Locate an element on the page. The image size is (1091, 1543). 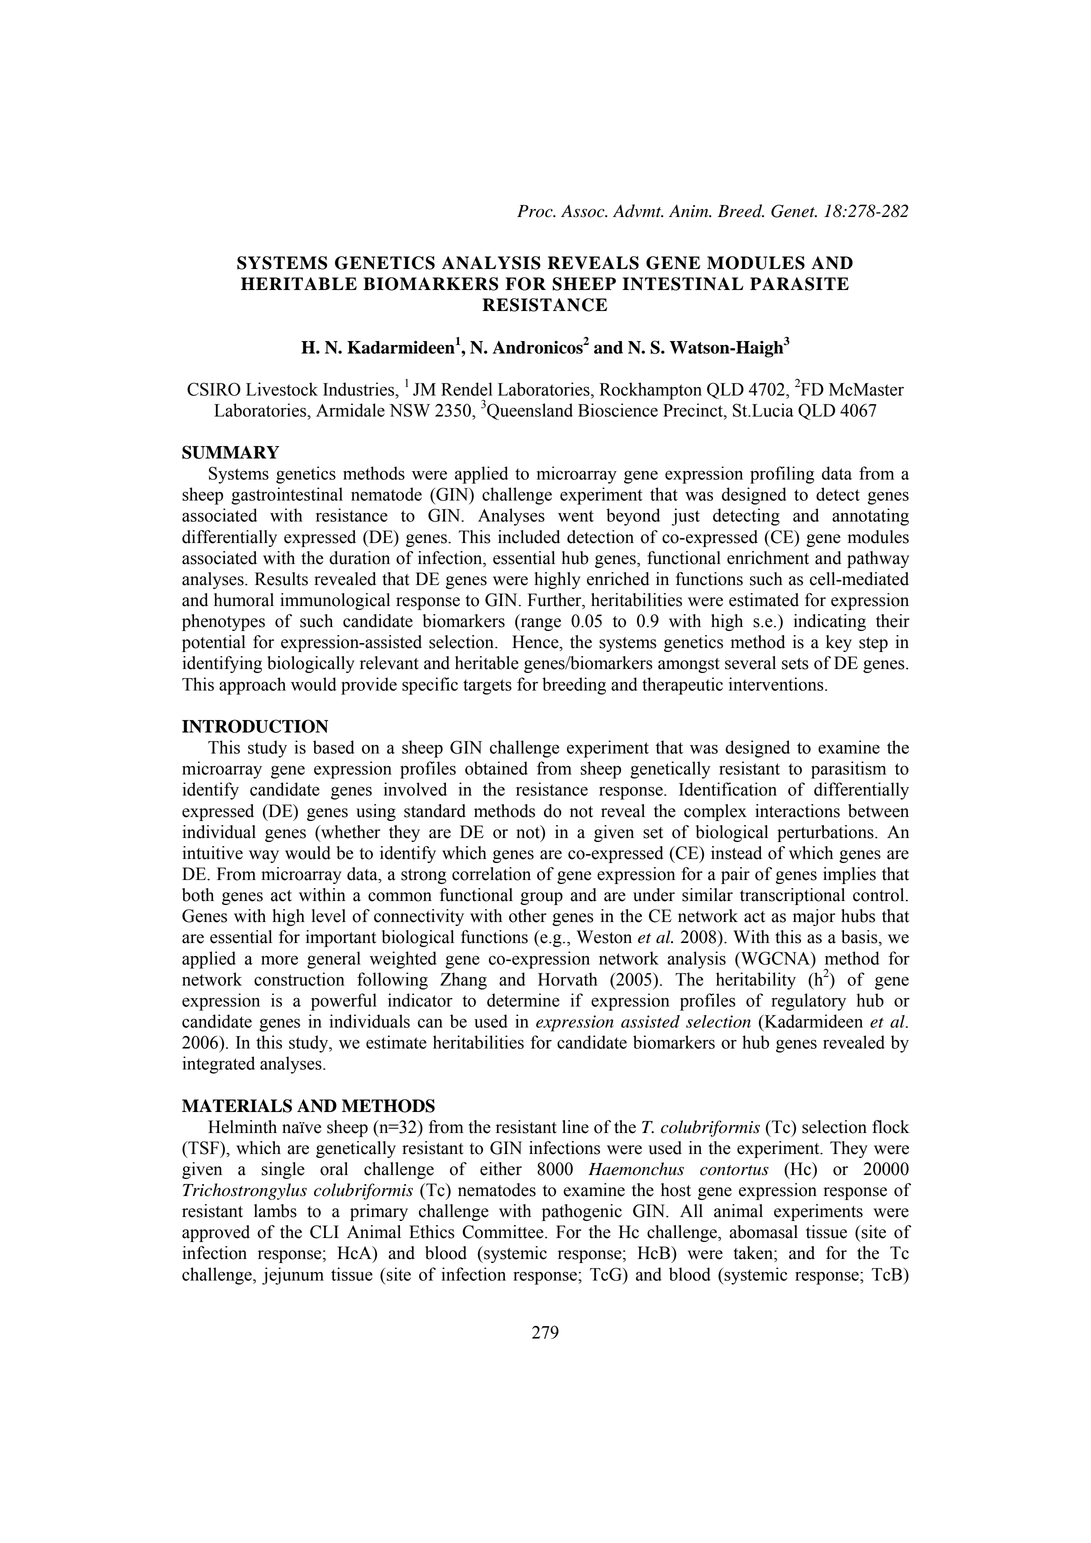
level is located at coordinates (329, 916).
